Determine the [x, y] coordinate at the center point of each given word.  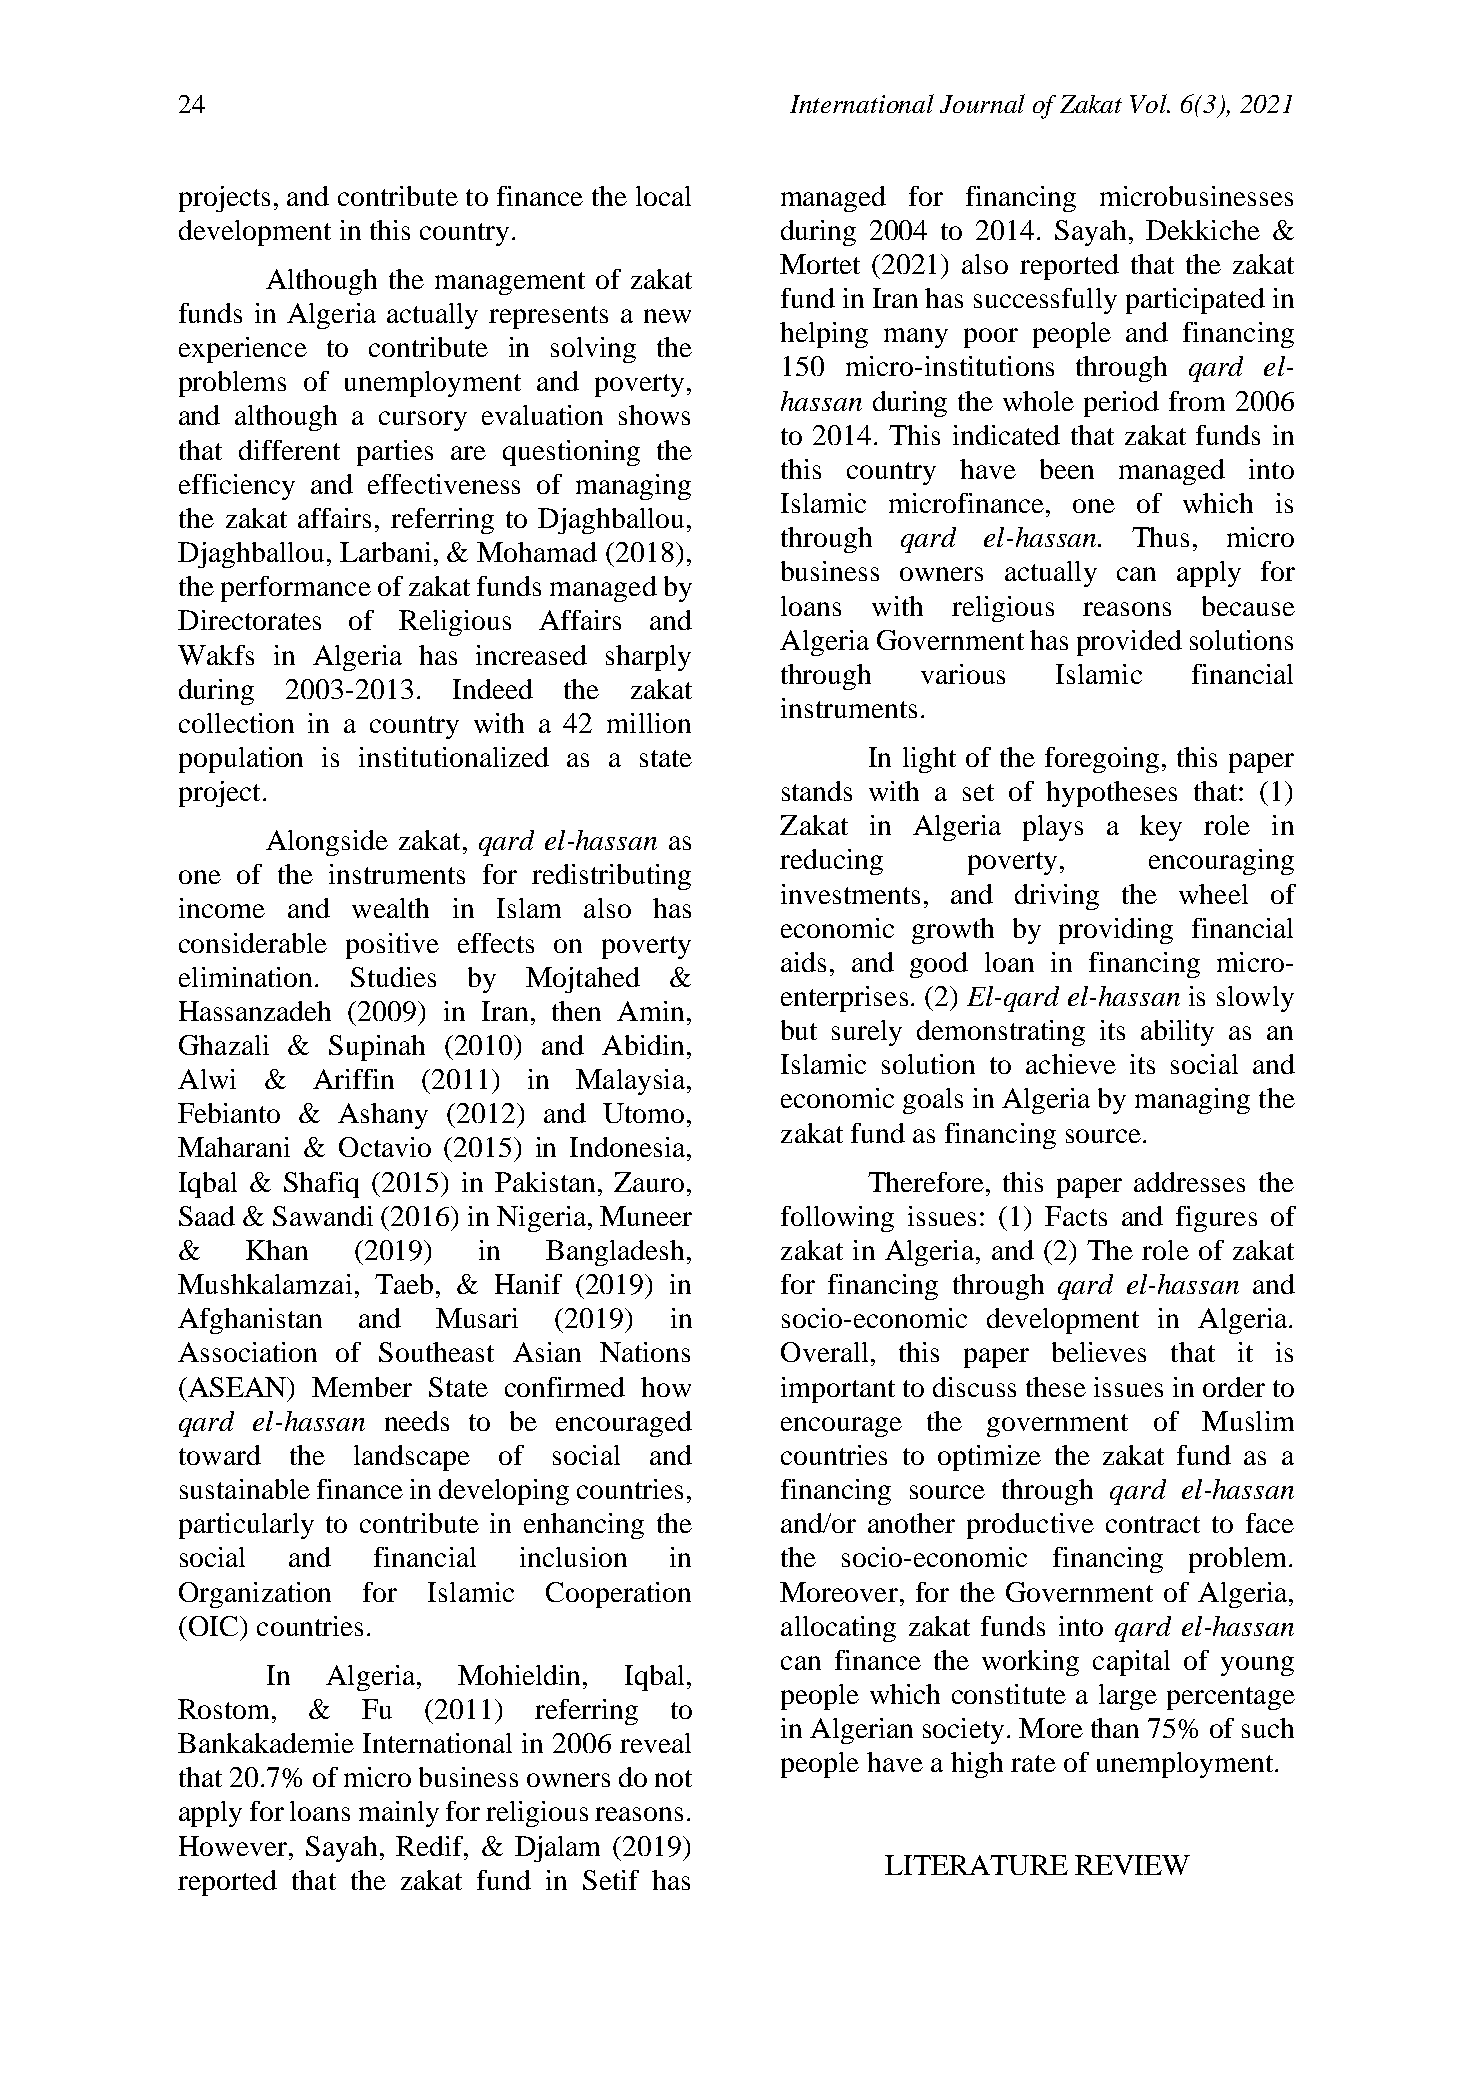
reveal [655, 1743]
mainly [399, 1814]
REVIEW [1132, 1865]
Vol [1150, 103]
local [663, 196]
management [510, 283]
